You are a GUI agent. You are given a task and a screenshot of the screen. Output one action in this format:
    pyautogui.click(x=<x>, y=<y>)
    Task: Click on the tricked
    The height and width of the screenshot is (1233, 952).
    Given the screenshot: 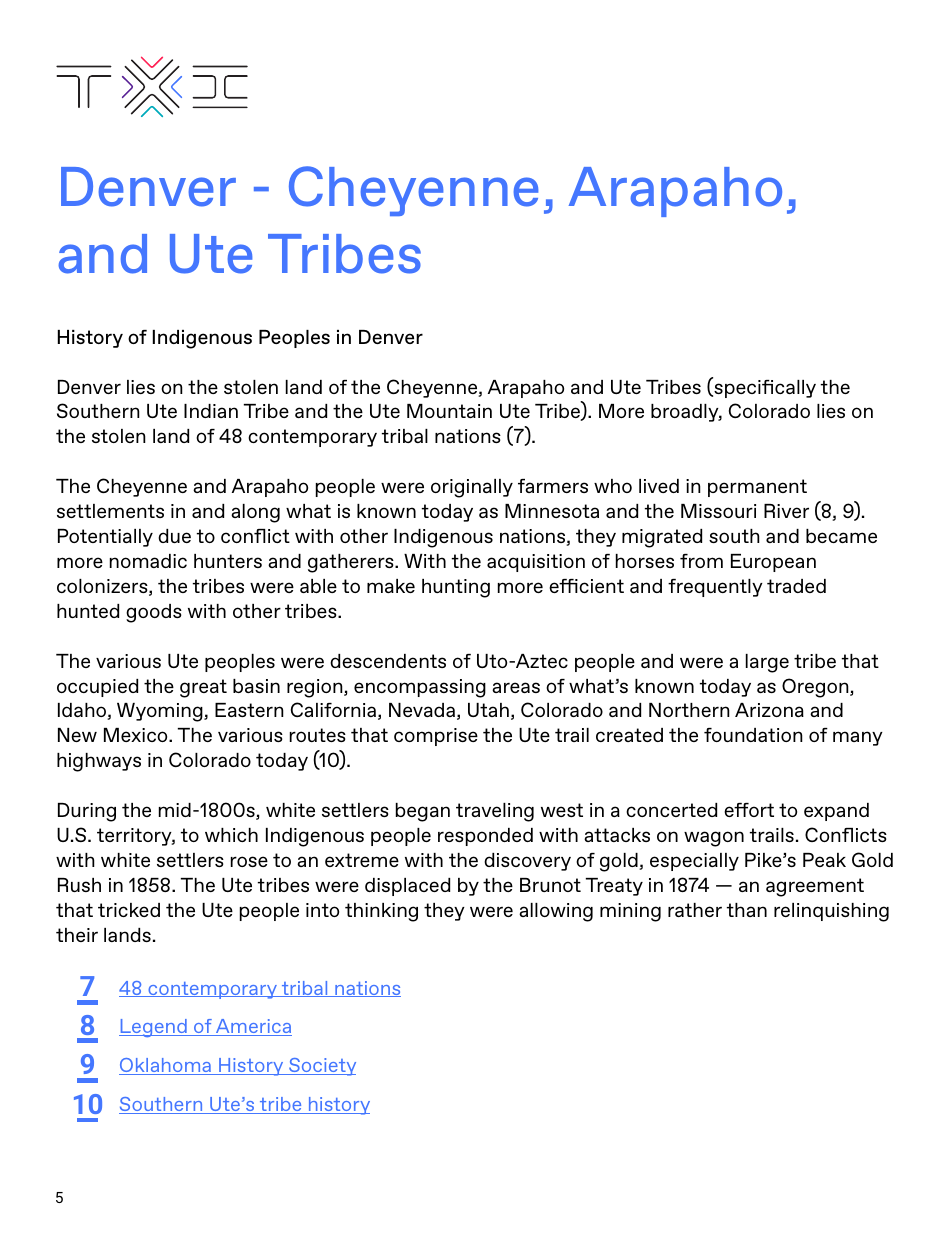 What is the action you would take?
    pyautogui.click(x=129, y=910)
